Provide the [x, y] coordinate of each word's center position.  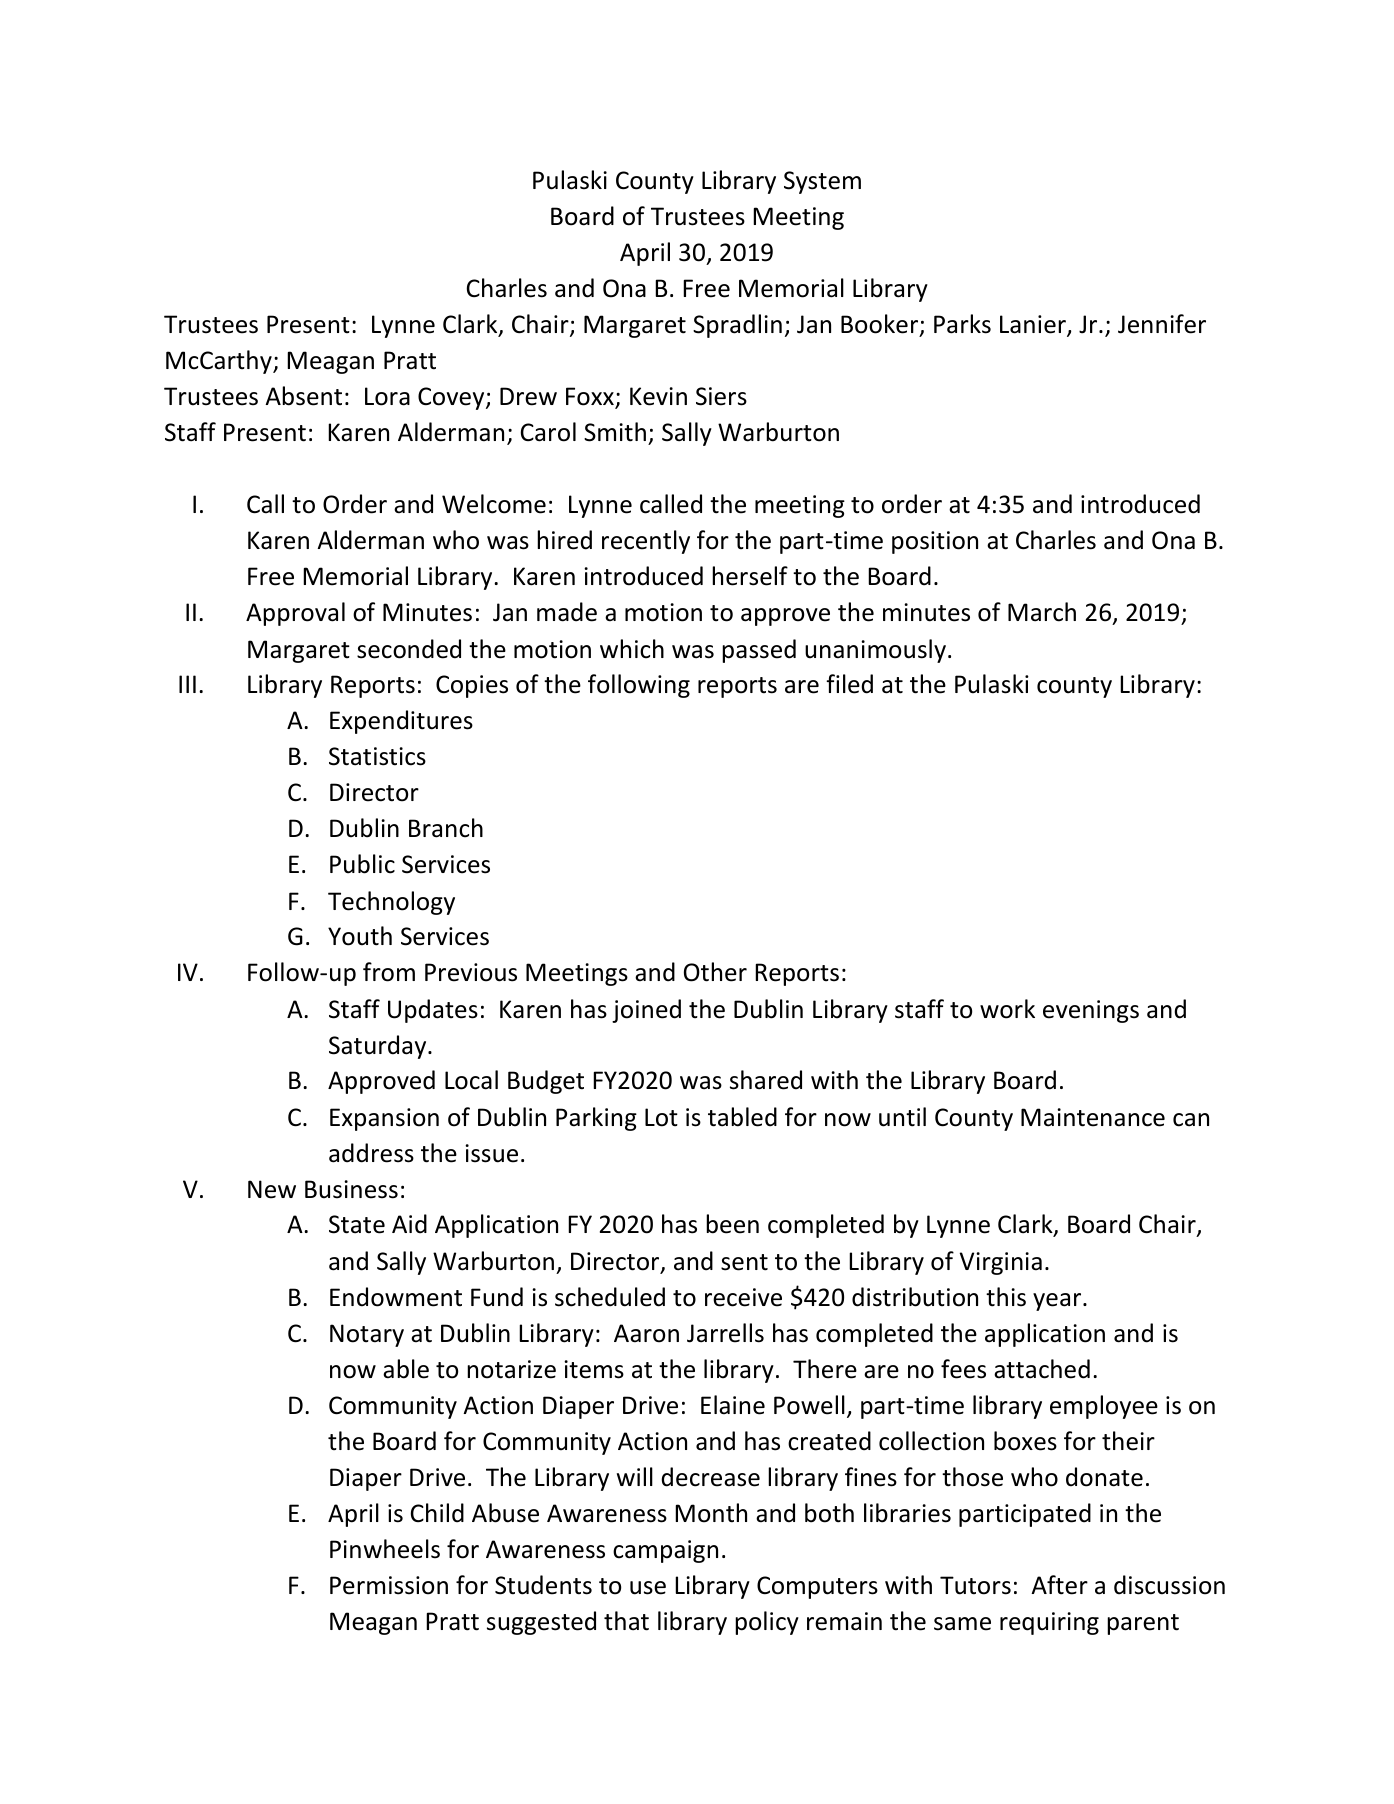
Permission [389, 1585]
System [822, 182]
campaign [665, 1551]
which [632, 649]
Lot [661, 1117]
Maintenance [1093, 1117]
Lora [387, 396]
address [371, 1153]
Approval [295, 614]
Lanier [1034, 325]
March [1042, 612]
